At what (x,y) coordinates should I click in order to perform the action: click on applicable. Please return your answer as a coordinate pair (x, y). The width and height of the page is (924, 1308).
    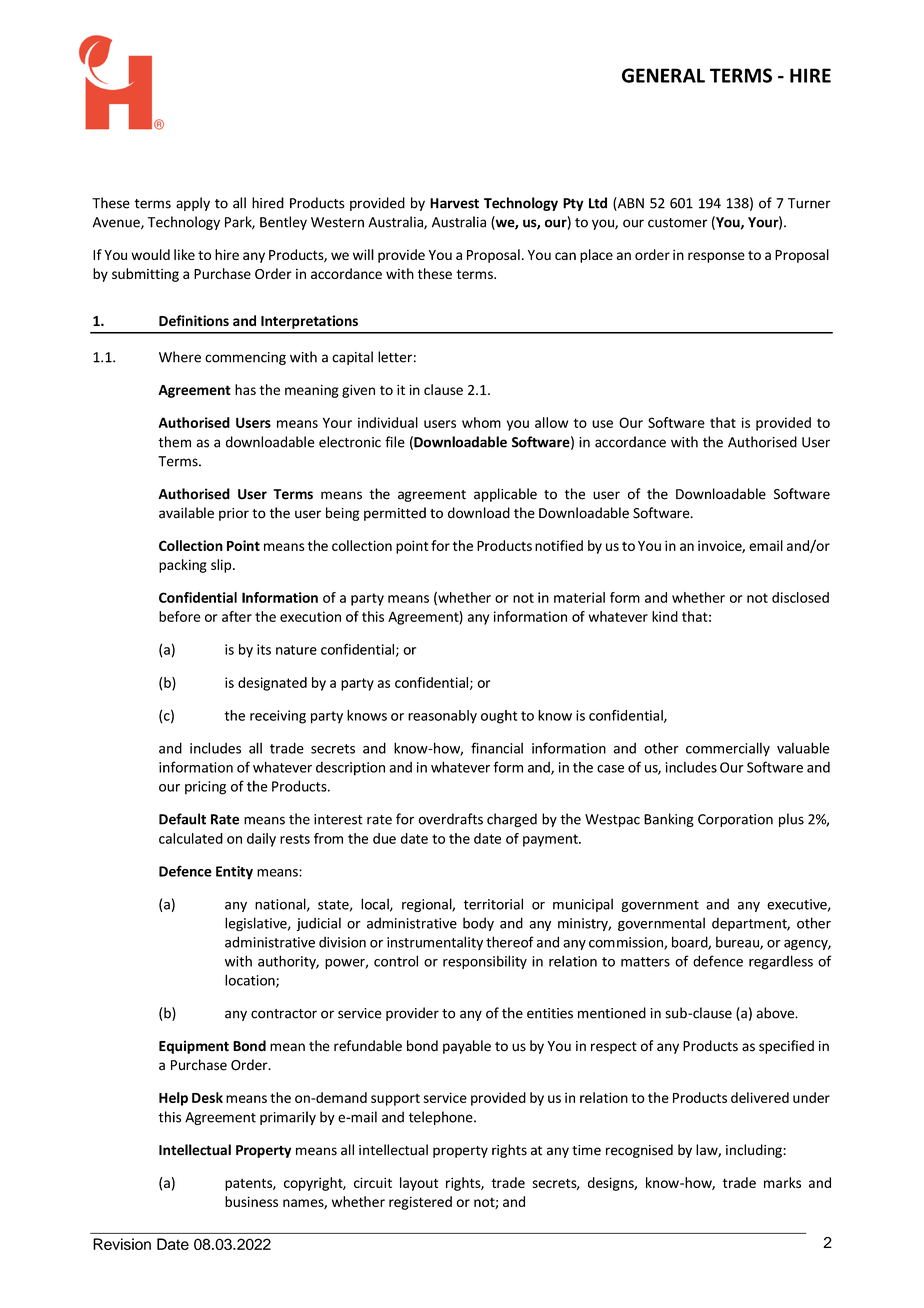
    Looking at the image, I should click on (505, 495).
